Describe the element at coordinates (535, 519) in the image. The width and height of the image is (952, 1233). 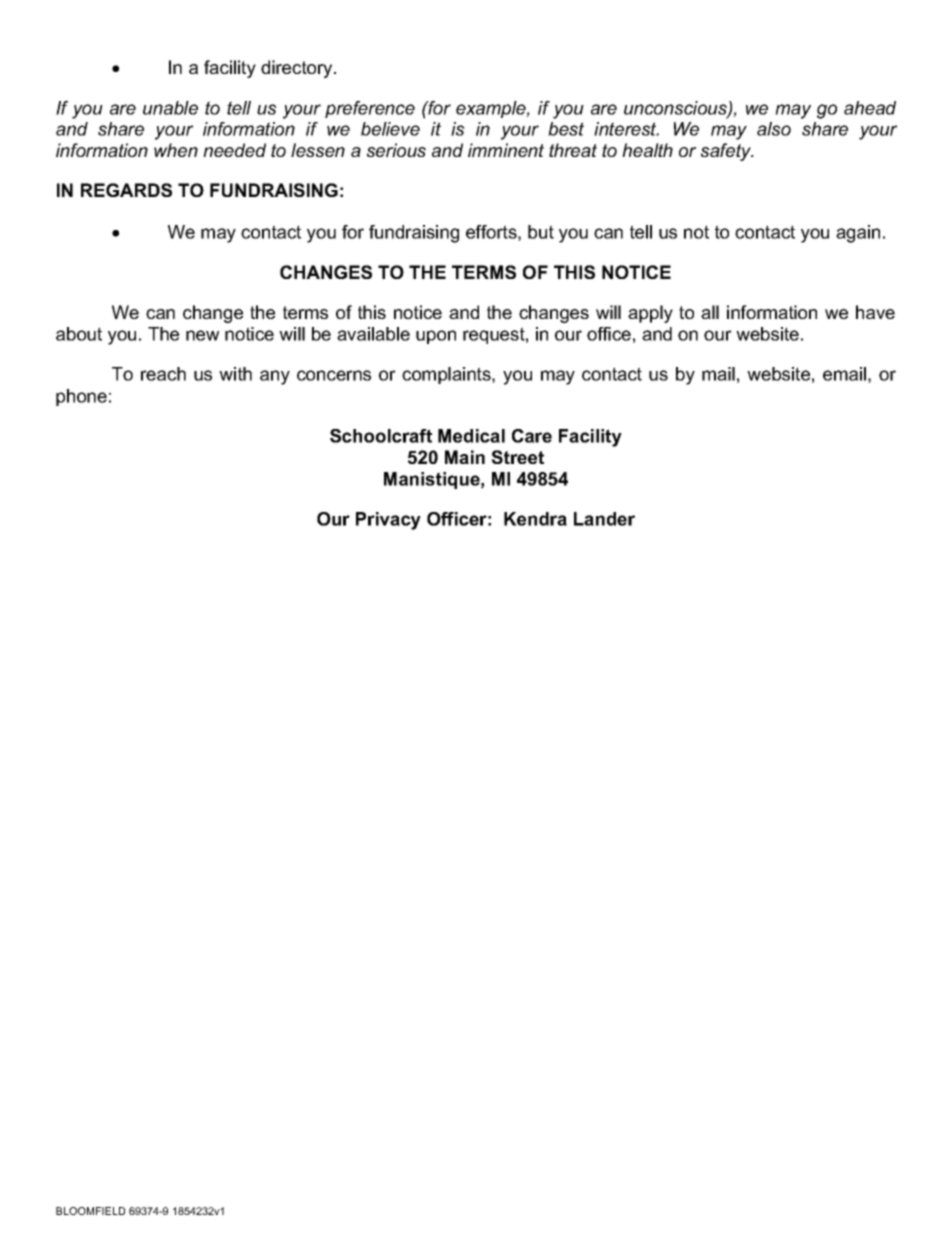
I see `Kendra` at that location.
